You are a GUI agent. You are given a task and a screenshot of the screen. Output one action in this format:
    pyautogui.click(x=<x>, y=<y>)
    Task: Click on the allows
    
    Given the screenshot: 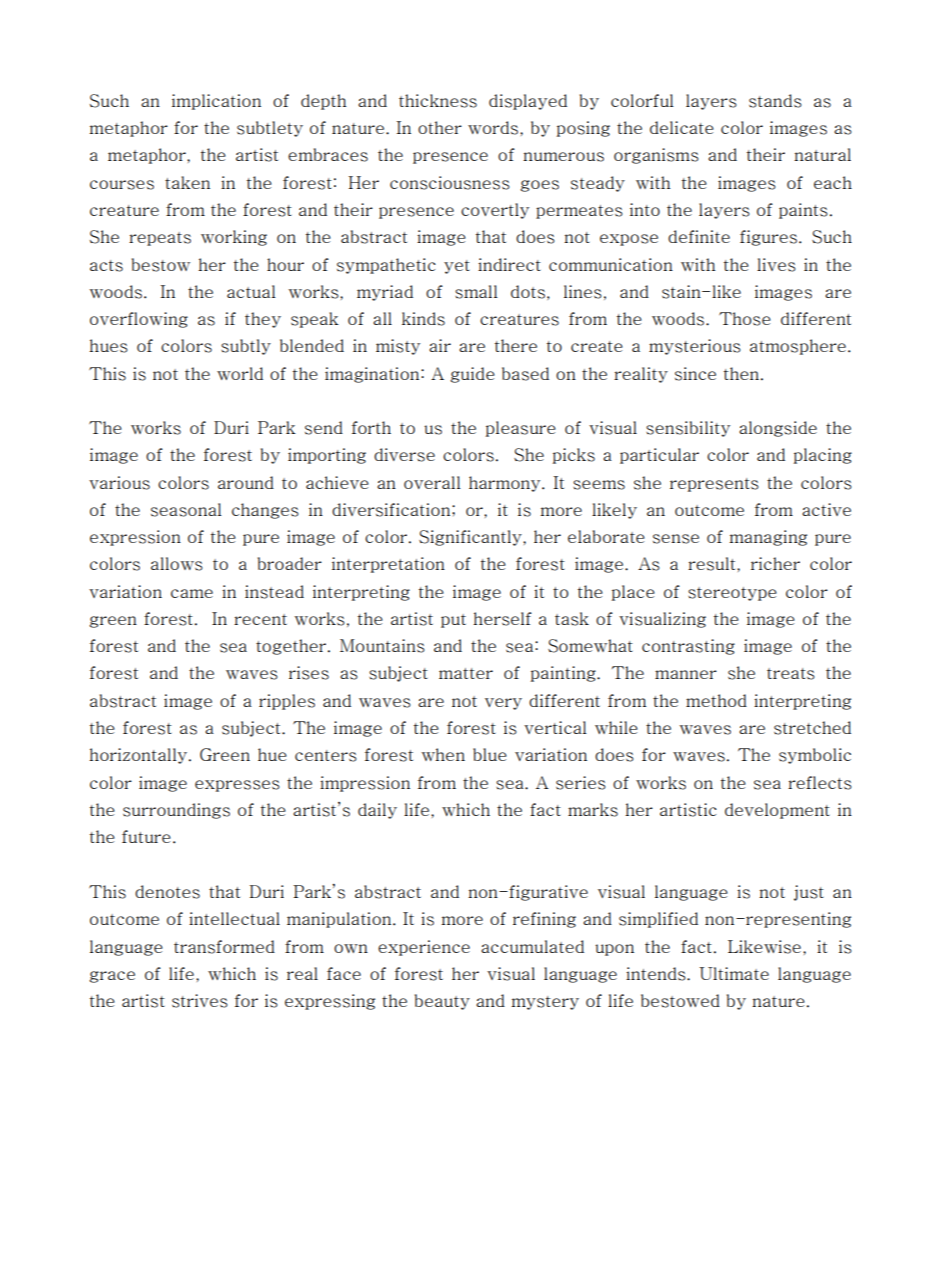 What is the action you would take?
    pyautogui.click(x=177, y=564)
